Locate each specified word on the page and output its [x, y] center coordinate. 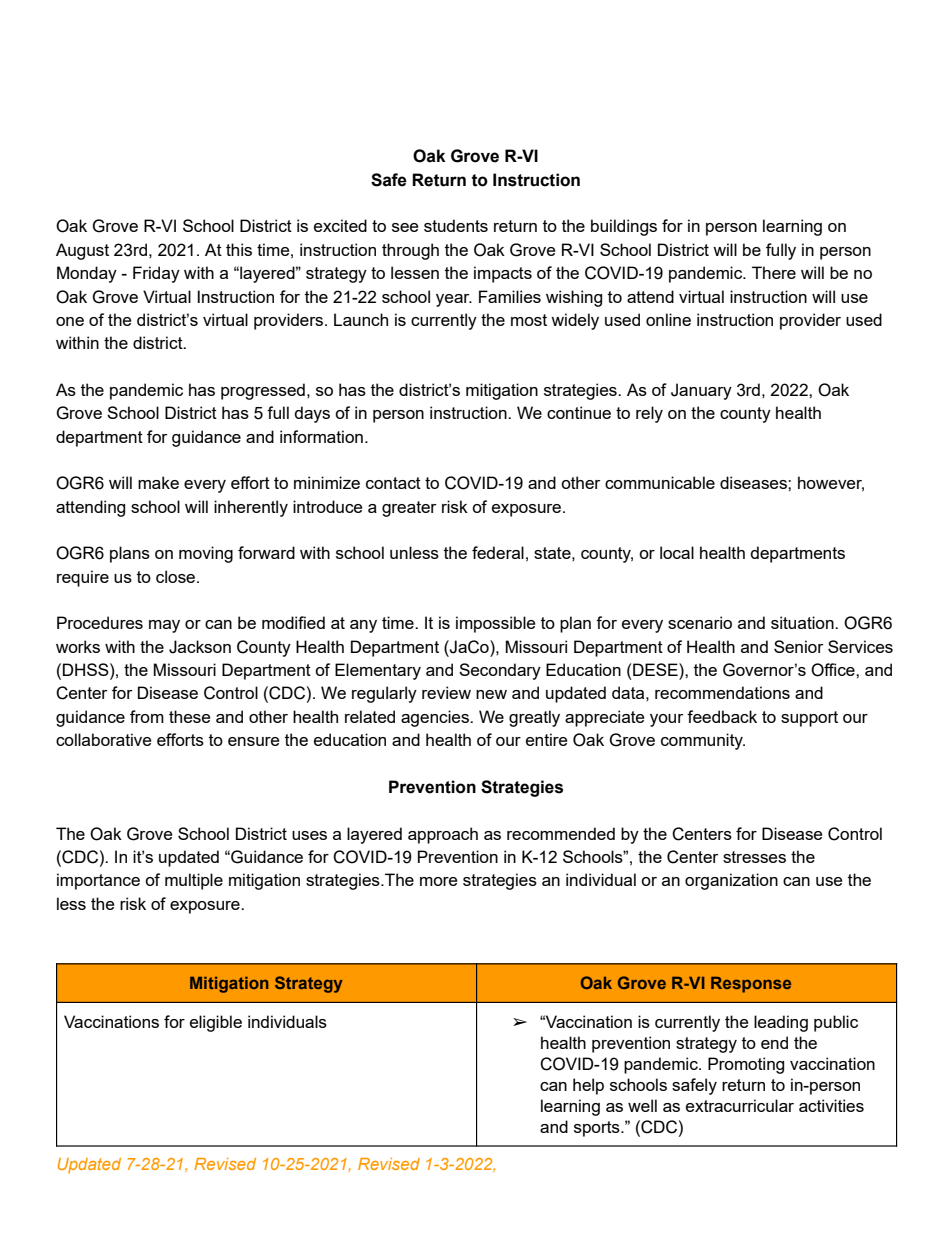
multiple [194, 881]
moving [206, 554]
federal [498, 552]
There [774, 272]
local [677, 552]
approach [443, 835]
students [456, 225]
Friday [156, 274]
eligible [216, 1023]
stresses [754, 857]
